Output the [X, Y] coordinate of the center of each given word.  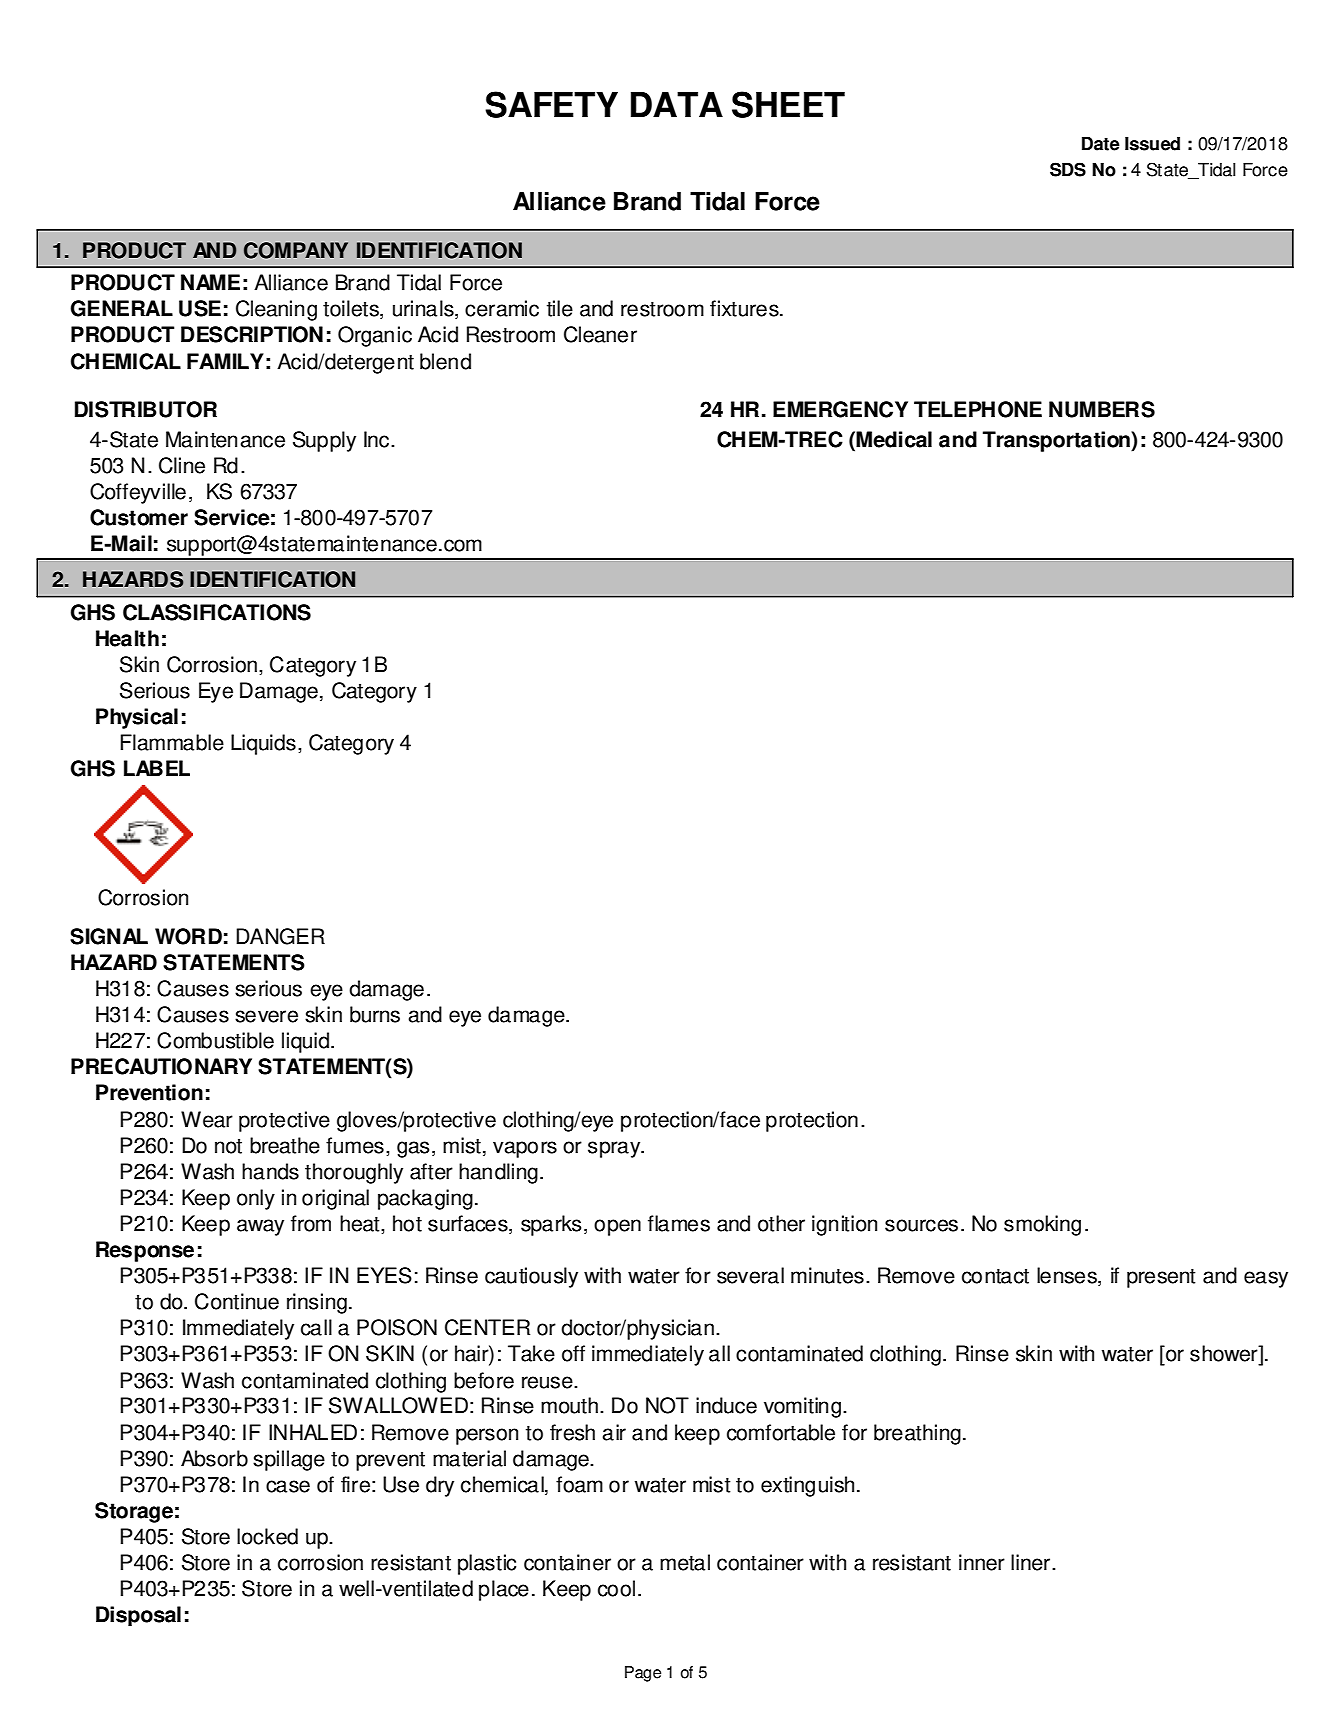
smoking [1042, 1225]
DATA [677, 104]
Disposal [138, 1616]
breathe [285, 1145]
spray [615, 1149]
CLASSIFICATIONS [217, 612]
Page [643, 1674]
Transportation [1057, 441]
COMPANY [296, 250]
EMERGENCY [840, 409]
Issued [1152, 144]
